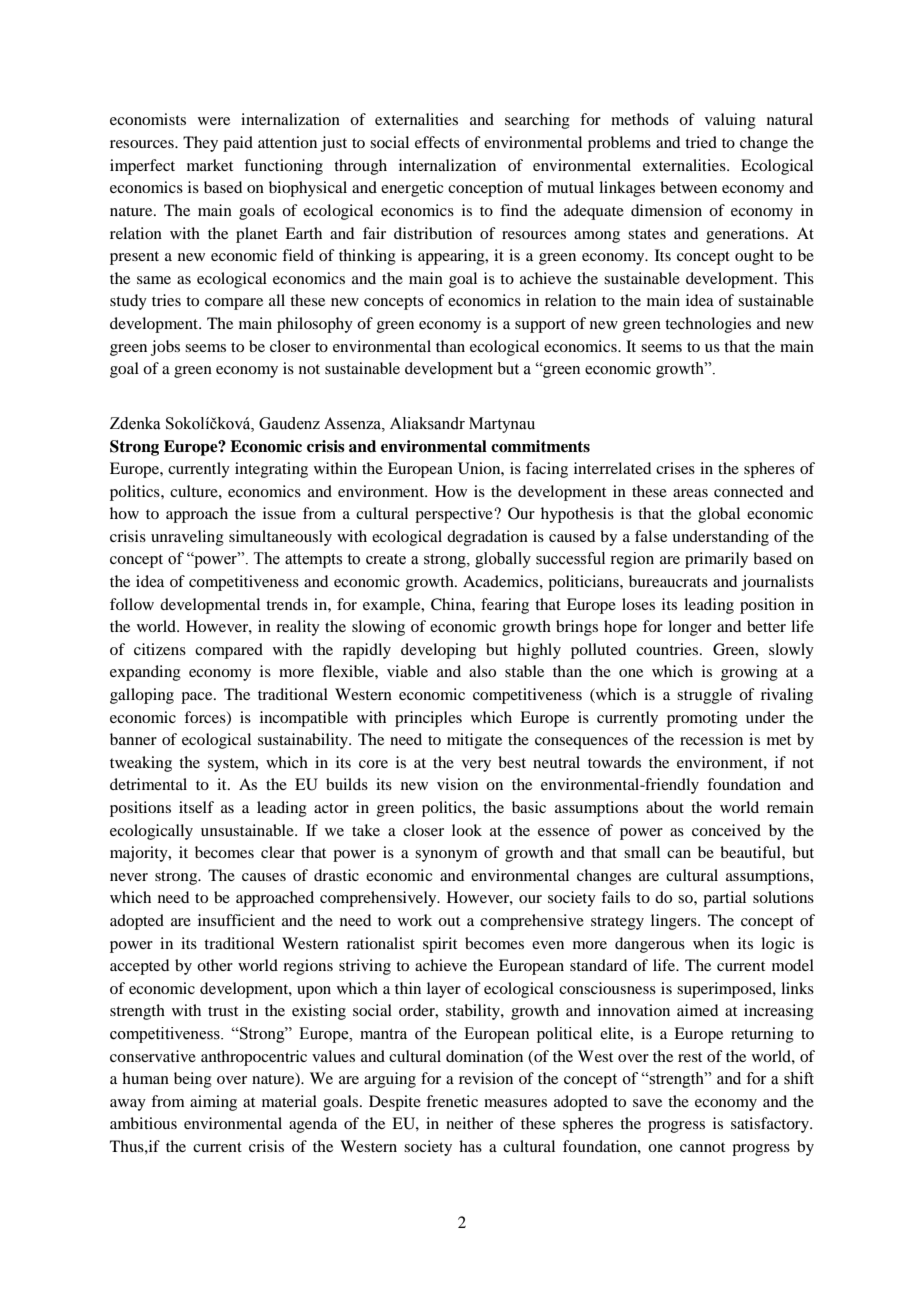  I want to click on effects, so click(437, 142).
